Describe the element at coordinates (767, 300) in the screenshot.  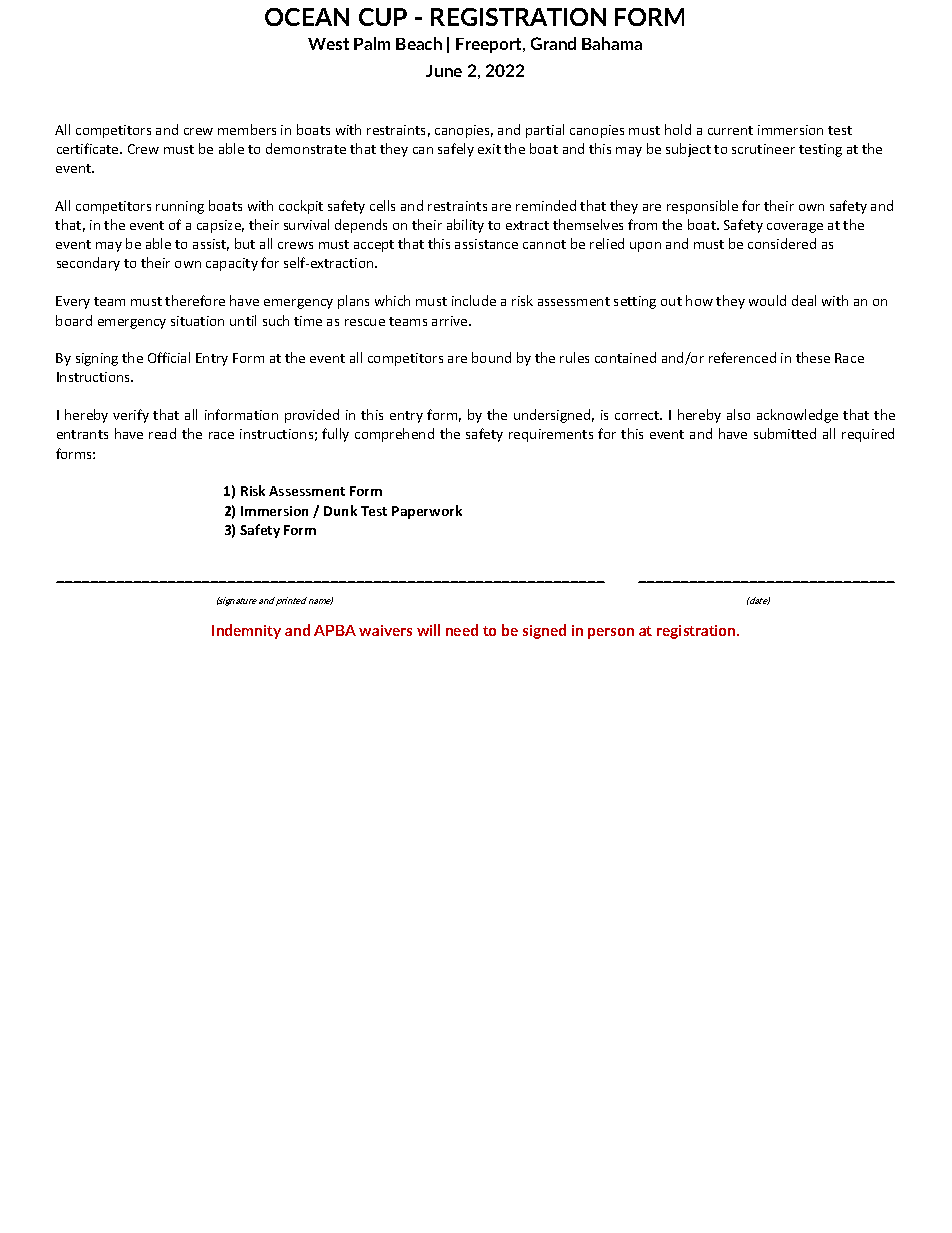
I see `would` at that location.
